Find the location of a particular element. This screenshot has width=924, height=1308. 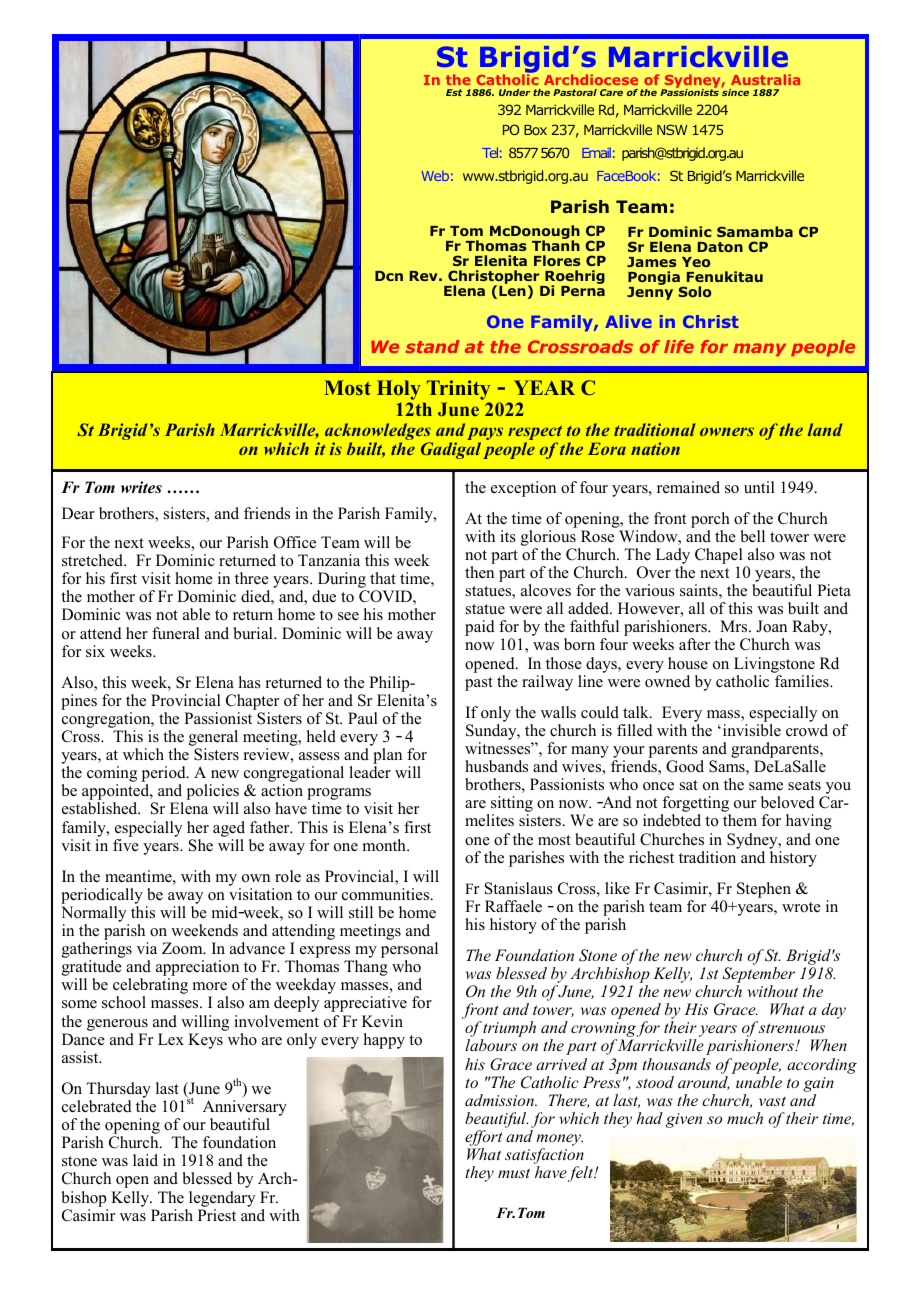

laid is located at coordinates (145, 1160).
